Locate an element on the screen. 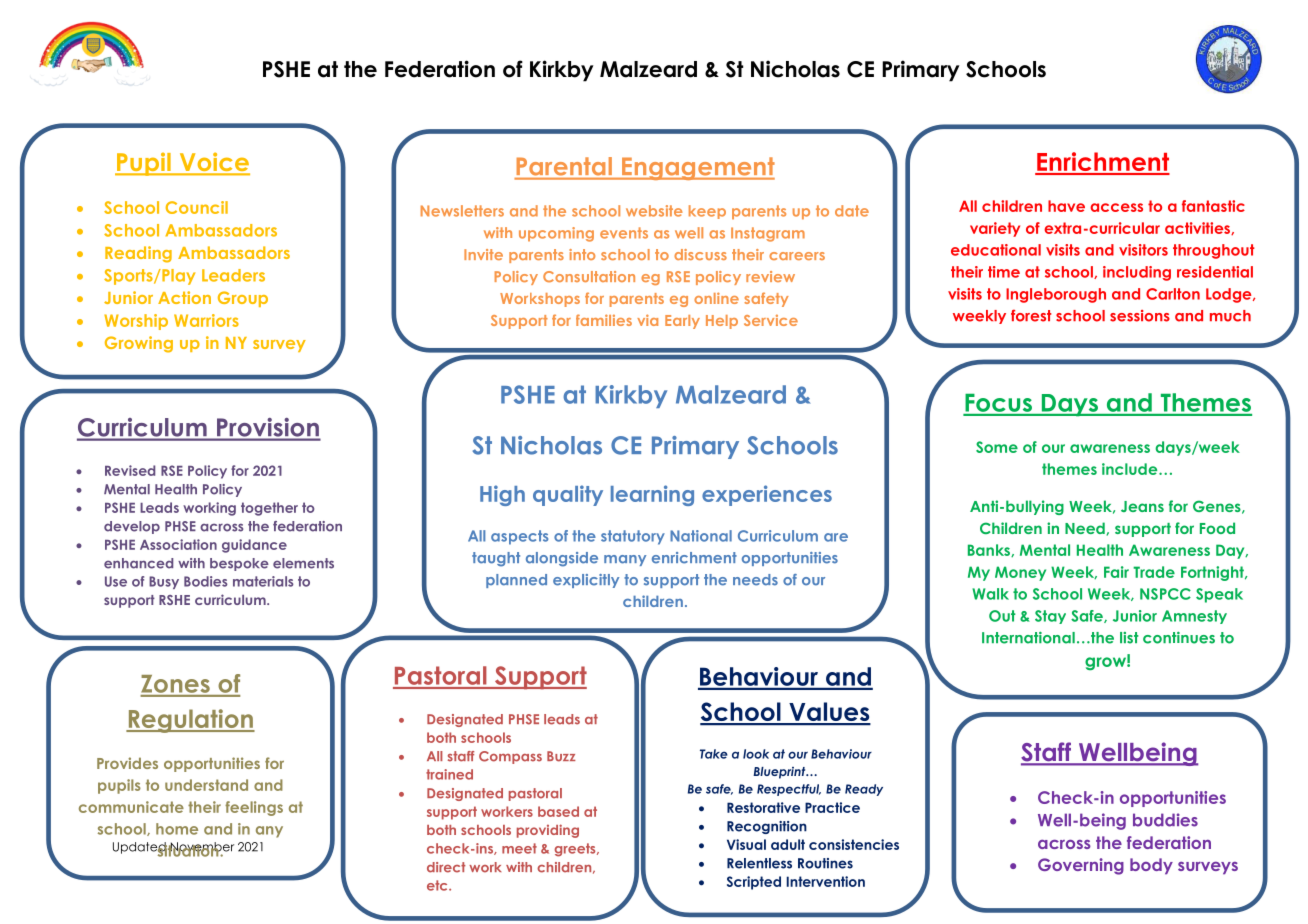 This screenshot has height=924, width=1308. list is located at coordinates (1129, 638).
